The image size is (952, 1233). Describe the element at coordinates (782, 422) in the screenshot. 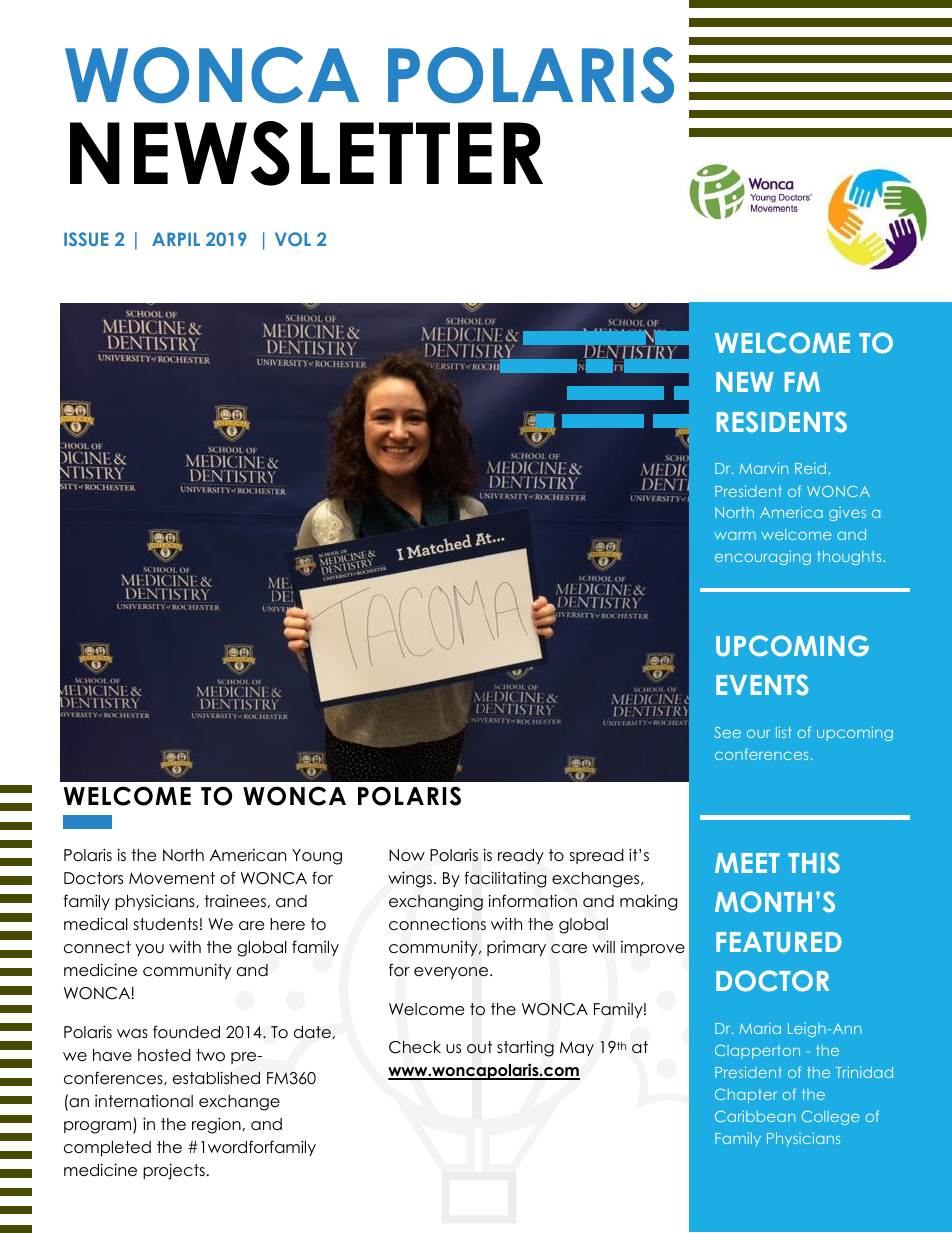

I see `RESIDENTS` at that location.
